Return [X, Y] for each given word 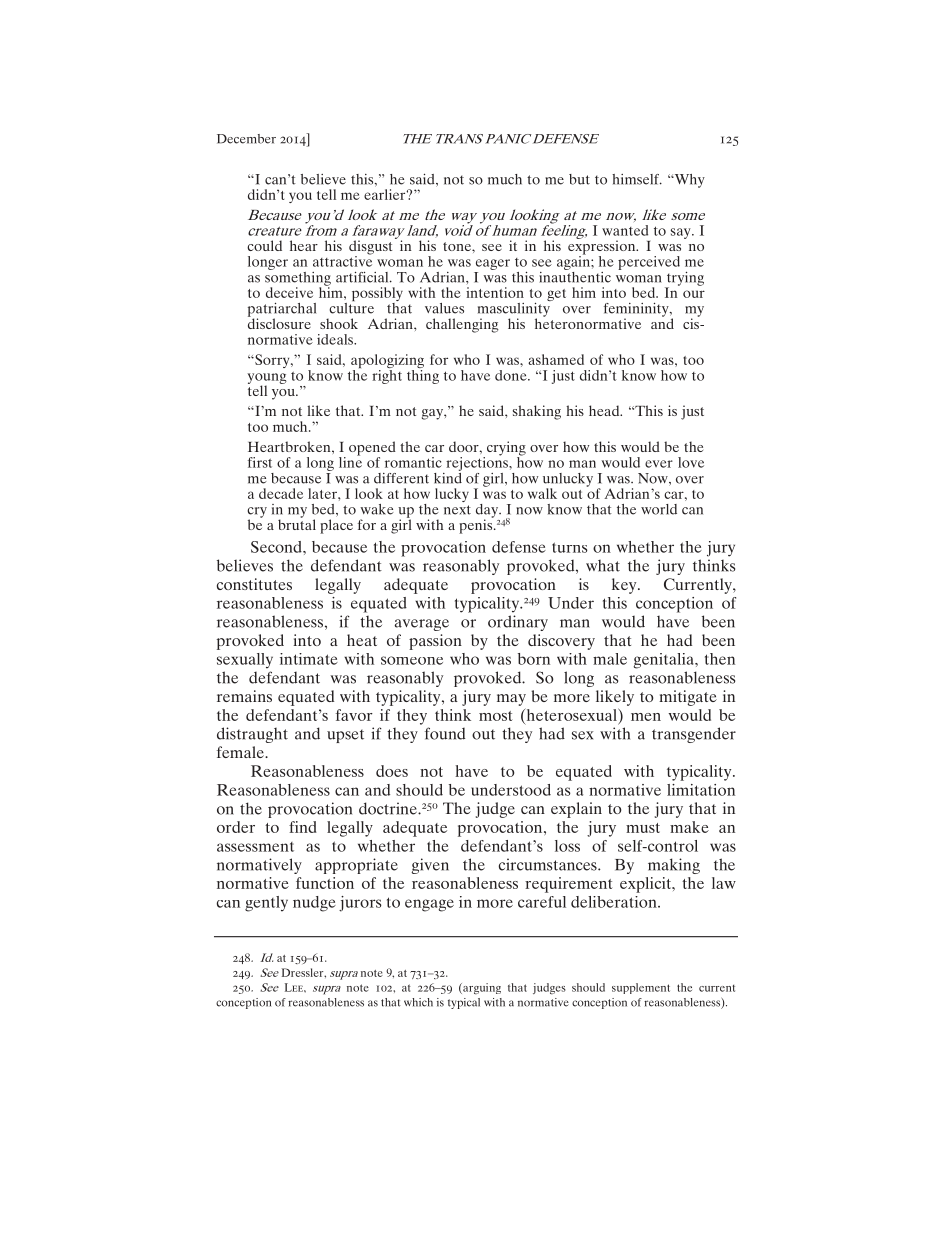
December [246, 139]
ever [659, 464]
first [260, 462]
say [682, 233]
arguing [481, 989]
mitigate [688, 698]
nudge [314, 904]
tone [458, 246]
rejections [478, 462]
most [496, 716]
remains [244, 696]
